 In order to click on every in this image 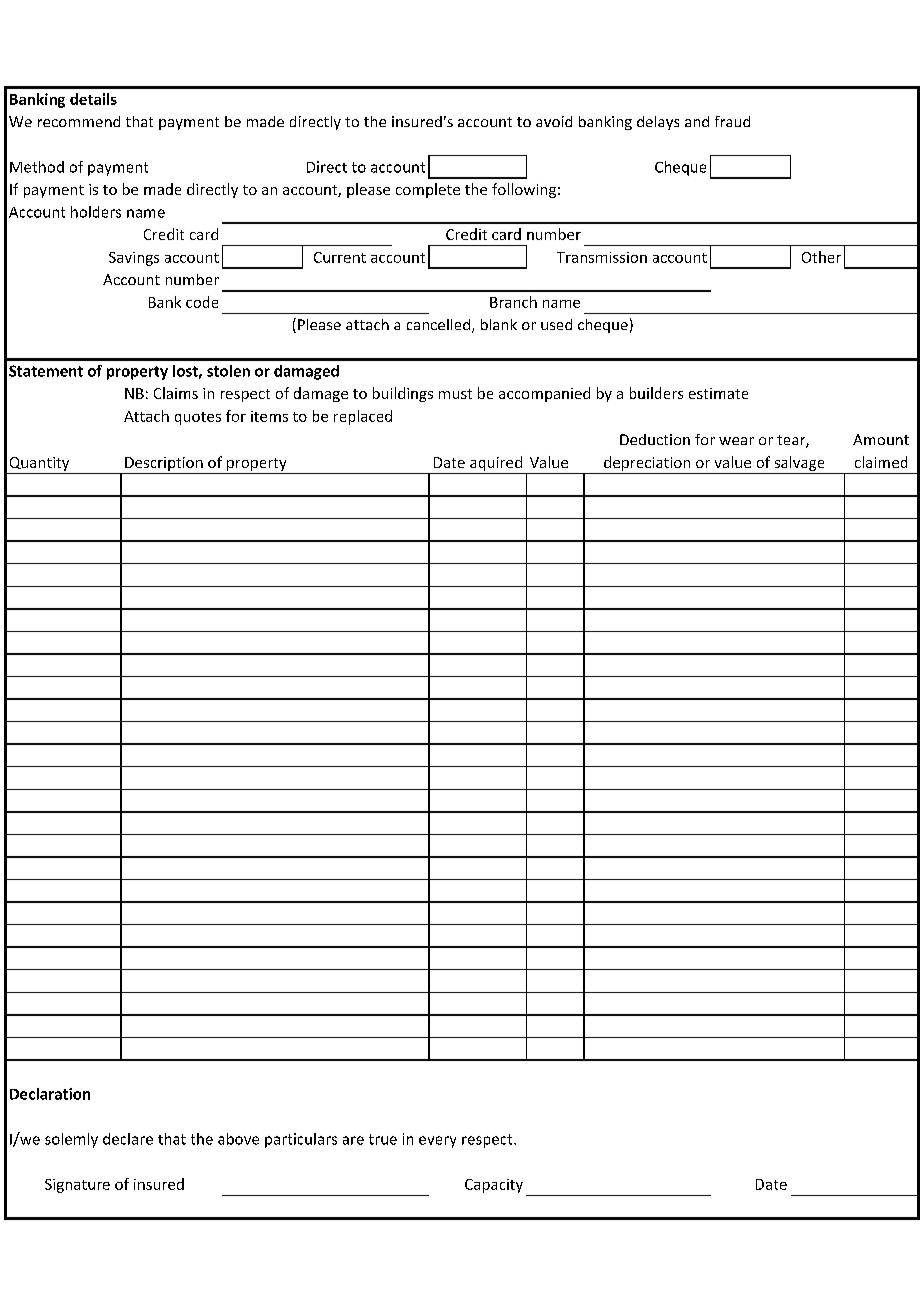, I will do `click(437, 1142)`.
